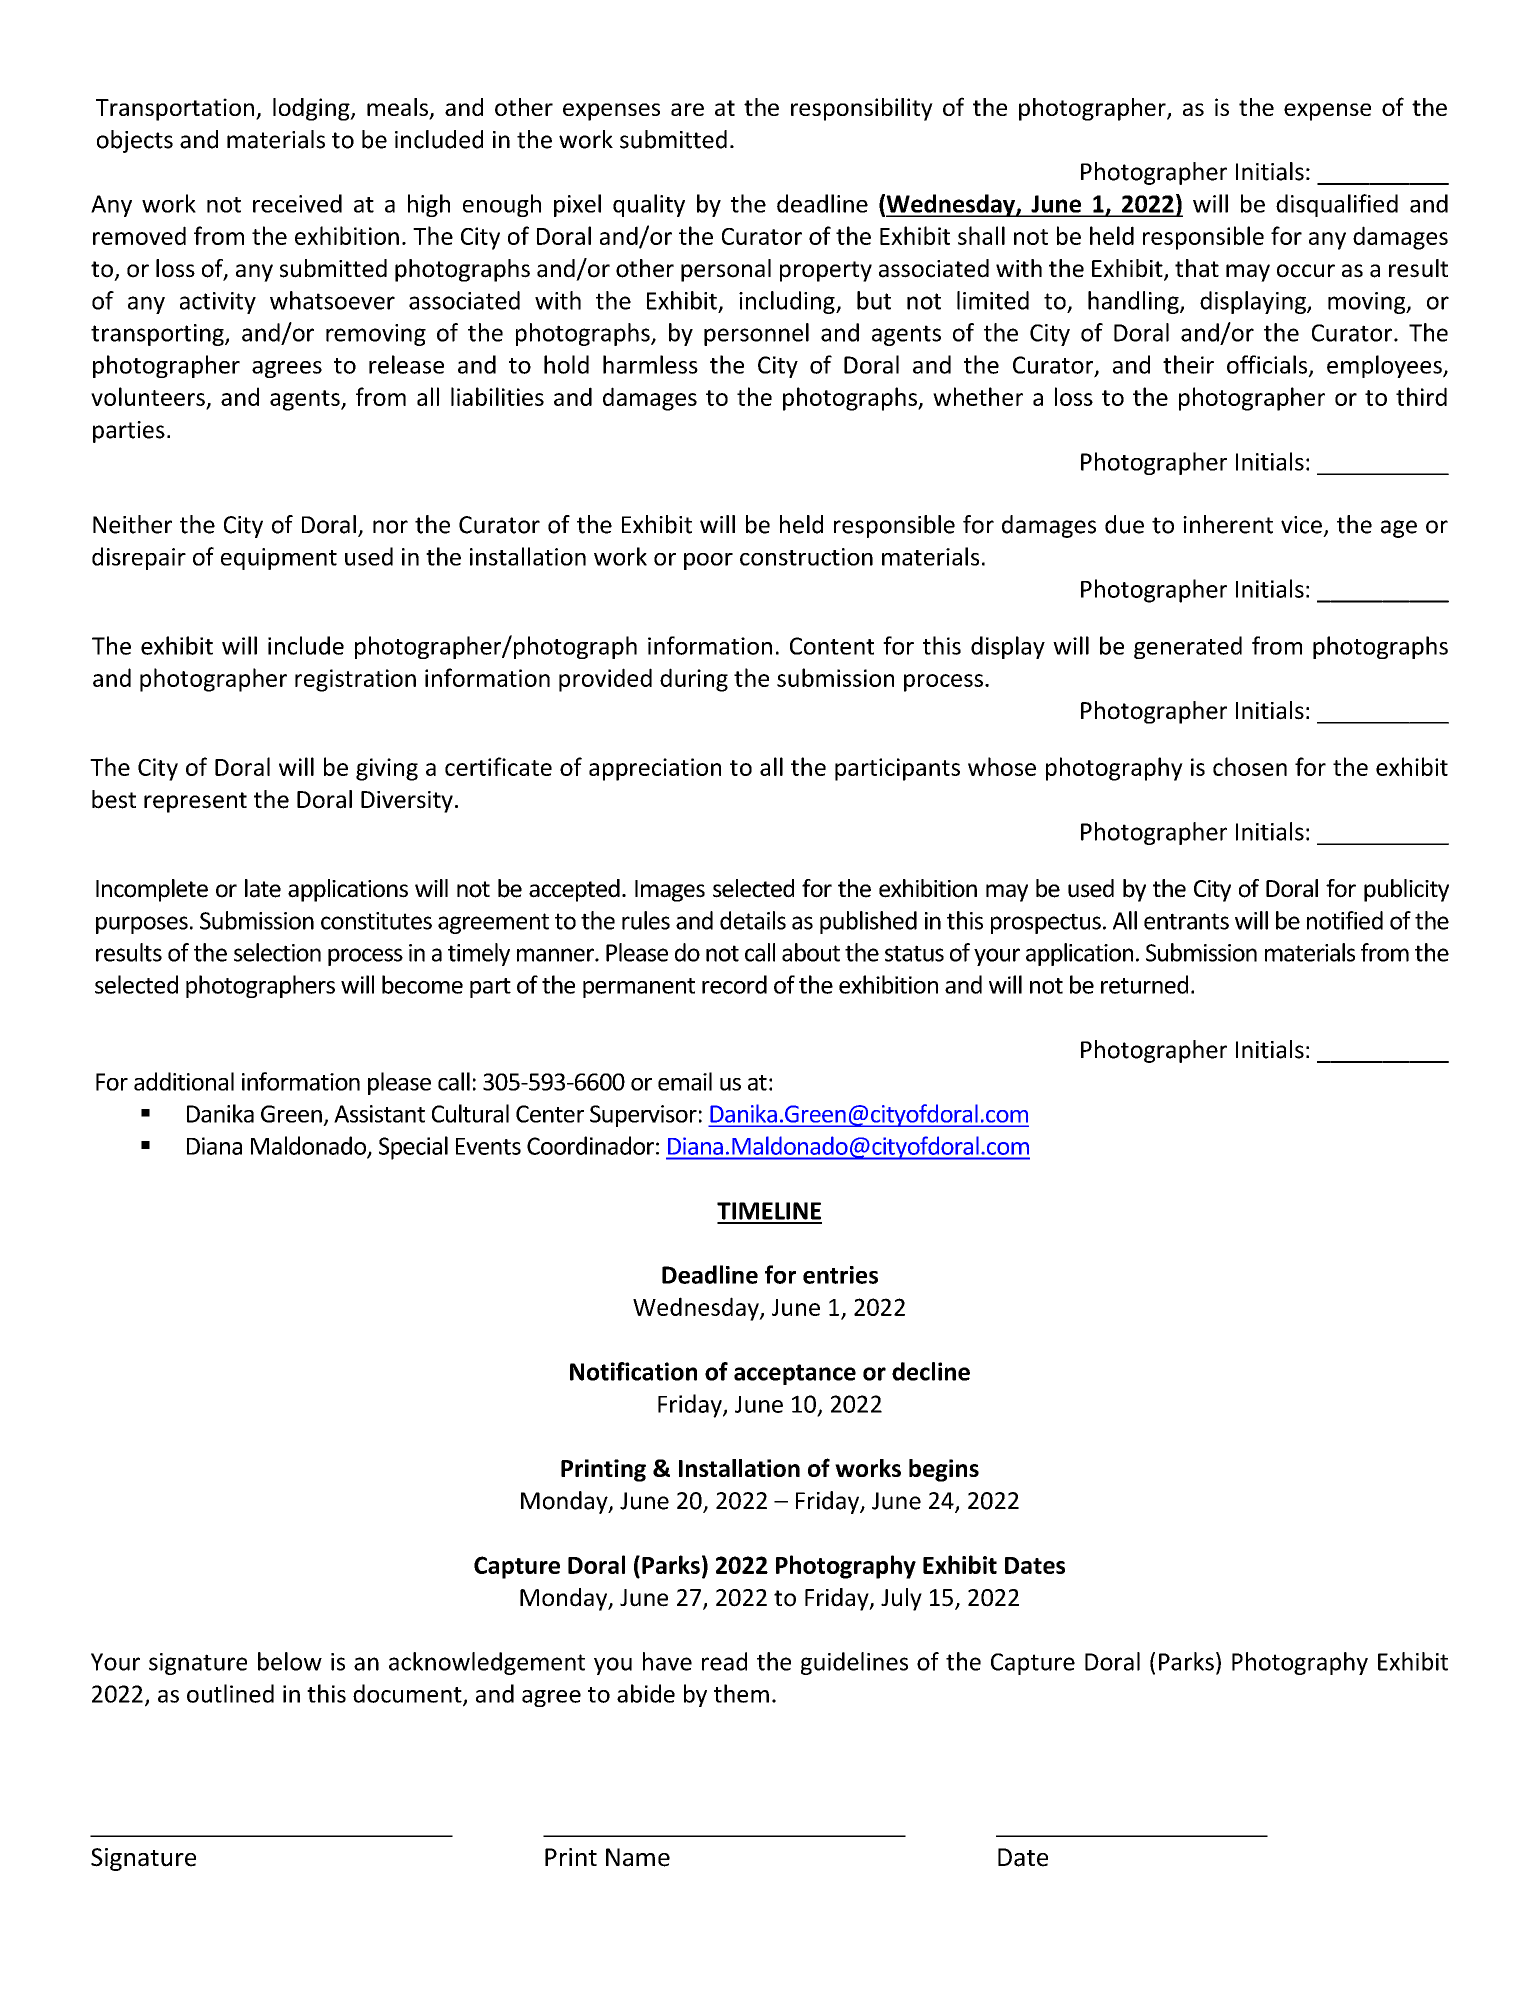  What do you see at coordinates (230, 1693) in the document?
I see `outlined` at bounding box center [230, 1693].
